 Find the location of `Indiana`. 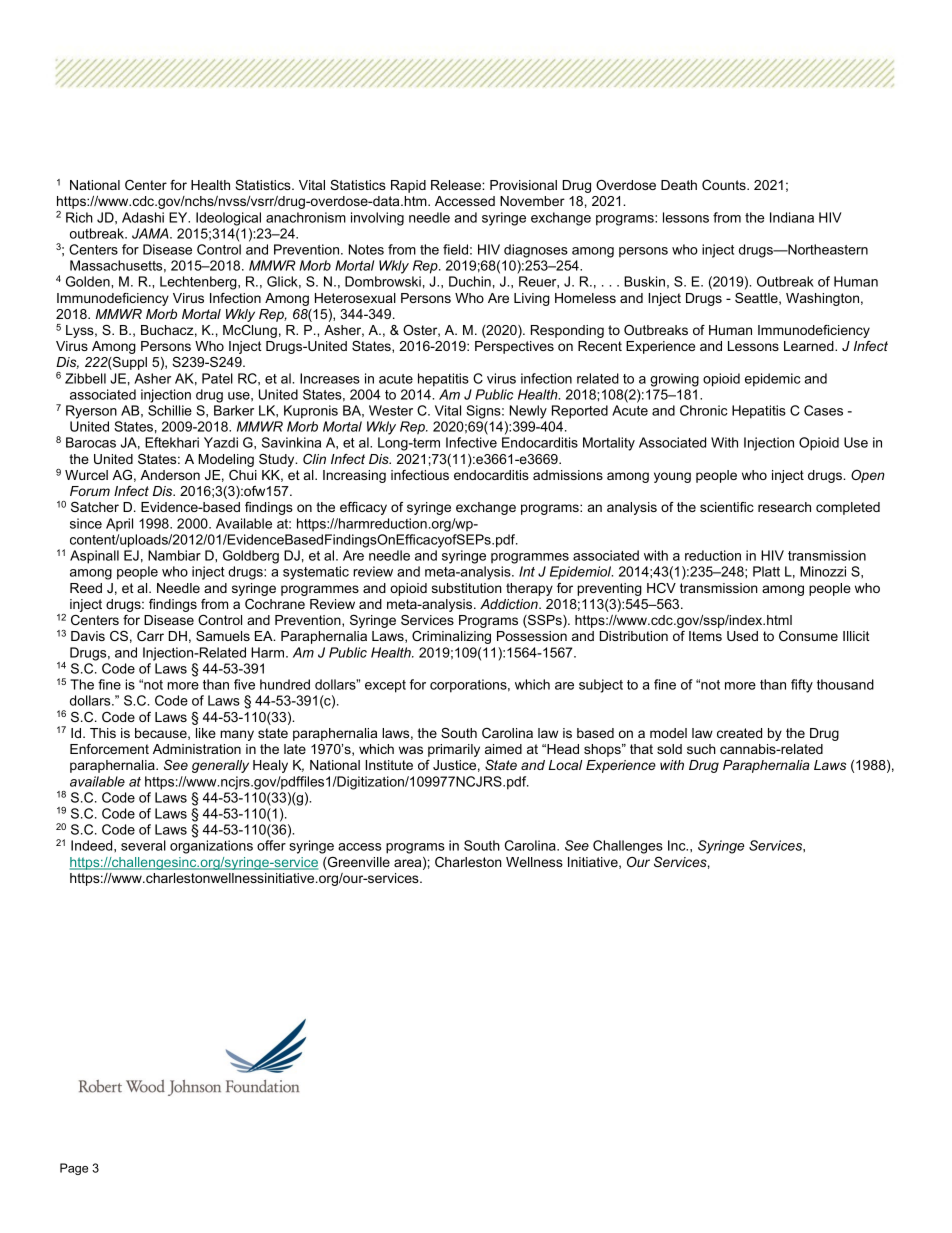

Indiana is located at coordinates (792, 217).
